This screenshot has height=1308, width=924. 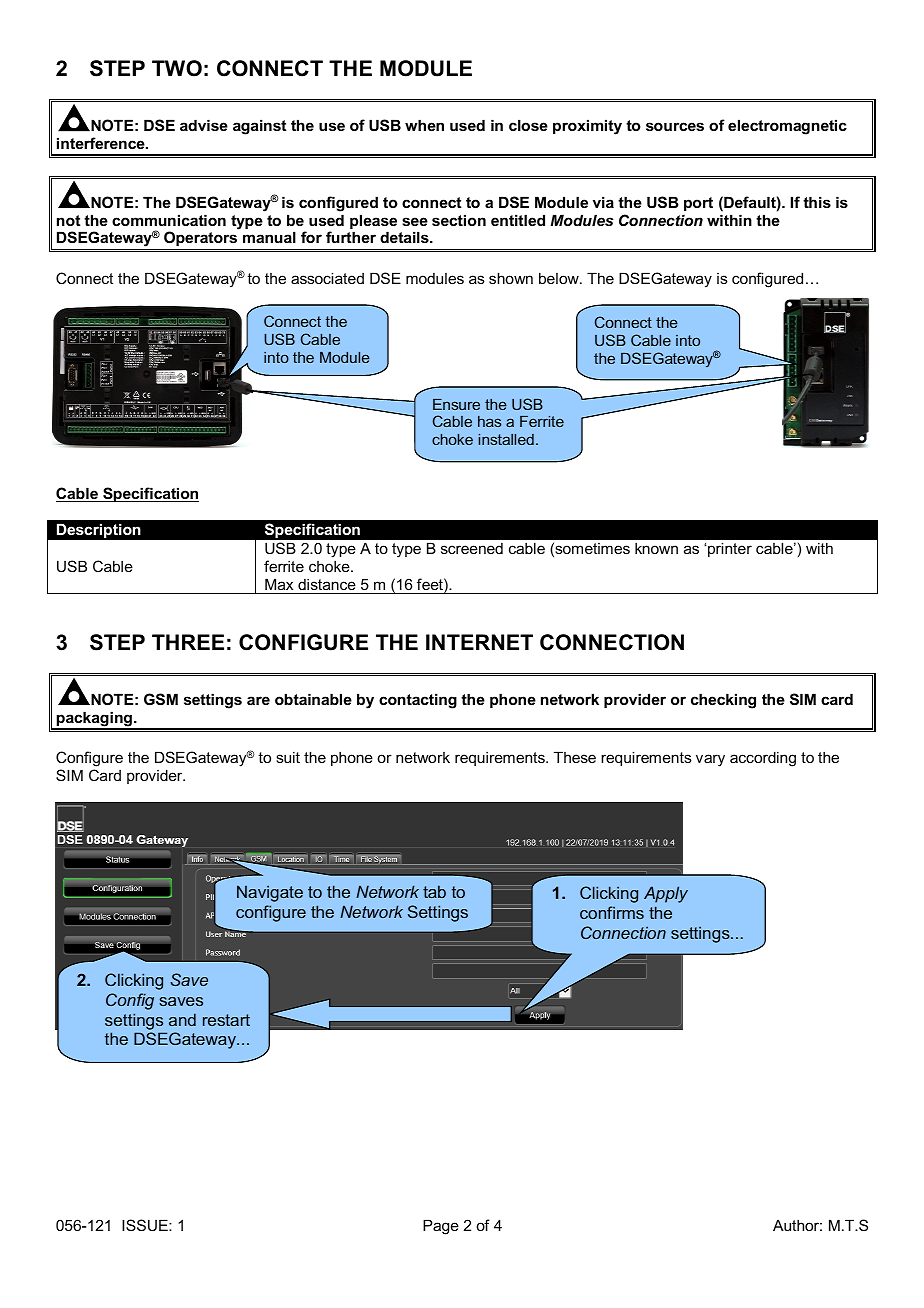 I want to click on Navigate, so click(x=270, y=893).
